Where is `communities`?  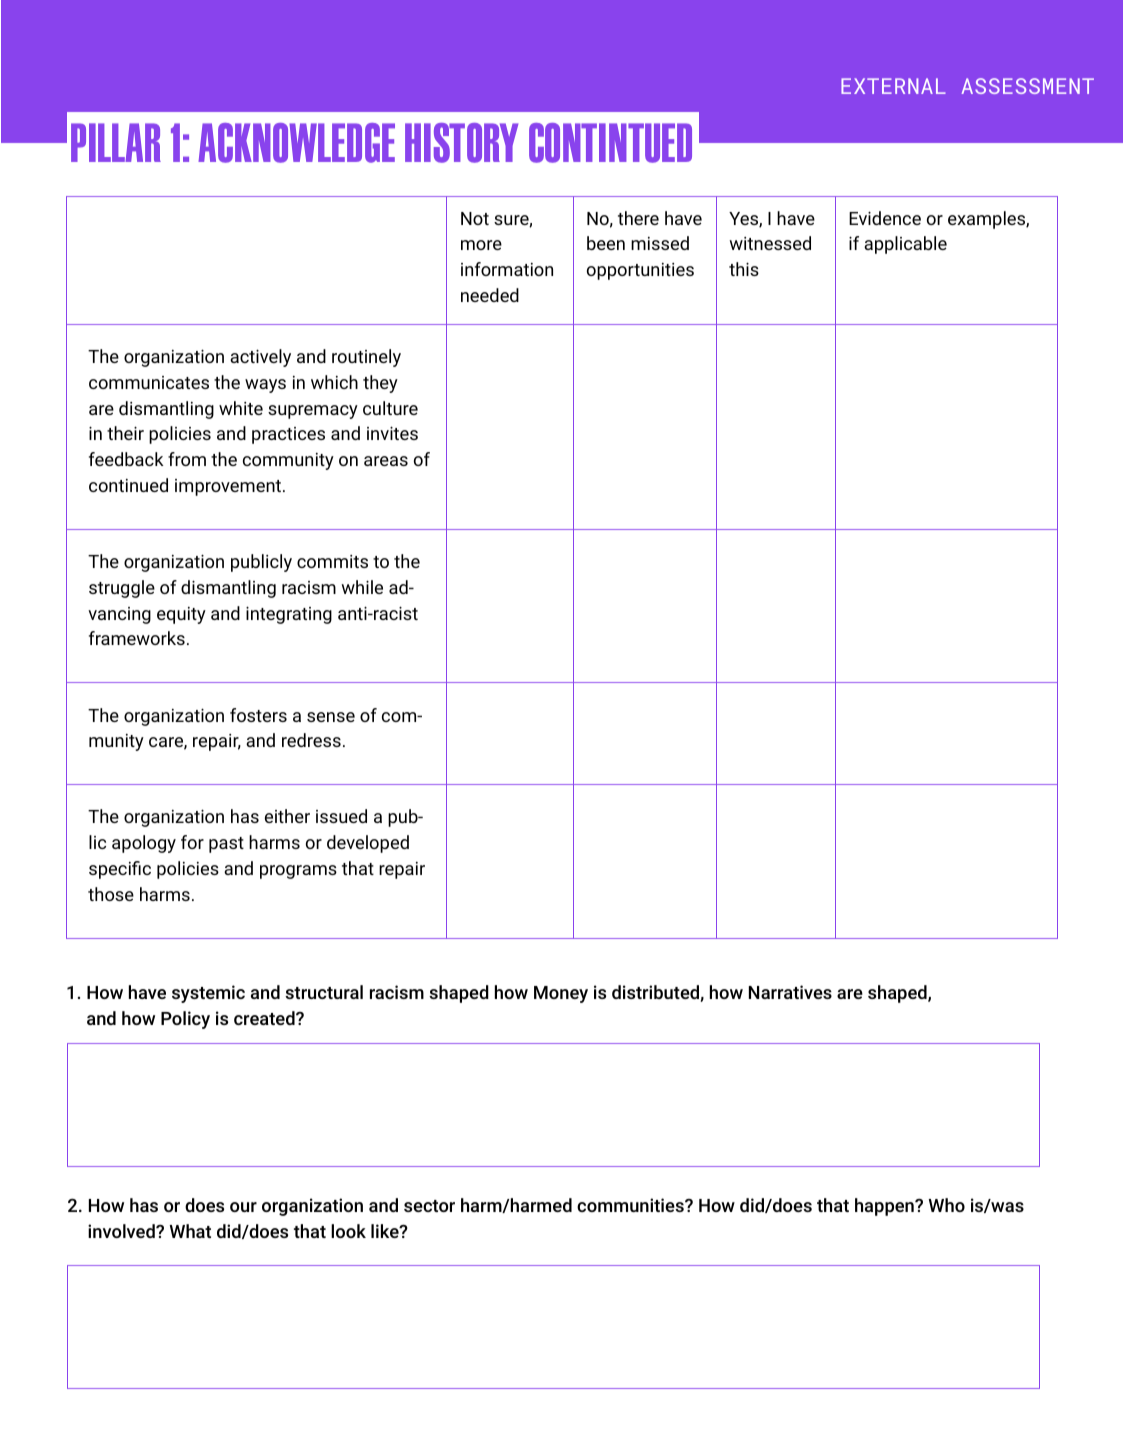
communities is located at coordinates (631, 1205).
